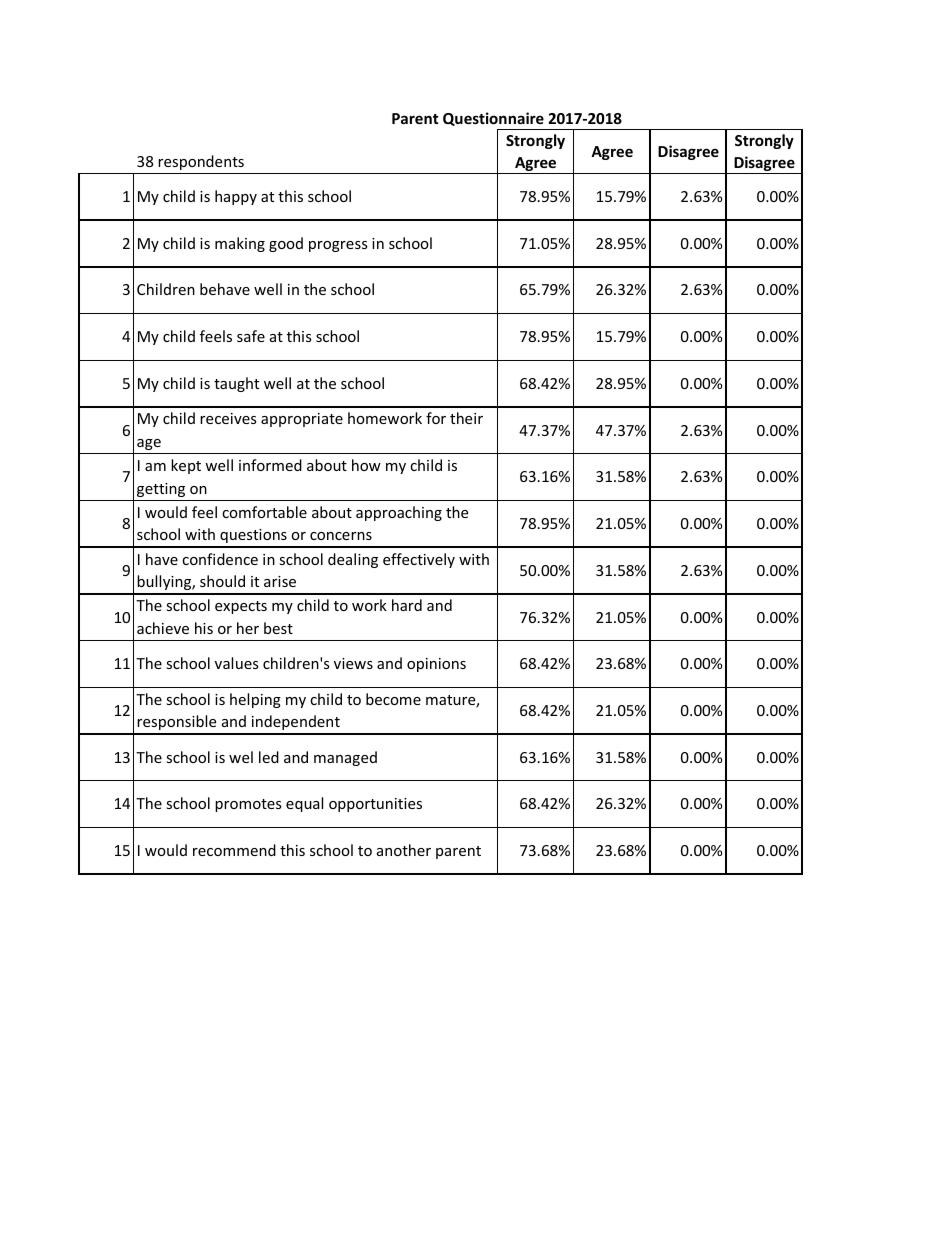  Describe the element at coordinates (251, 336) in the page. I see `safe` at that location.
